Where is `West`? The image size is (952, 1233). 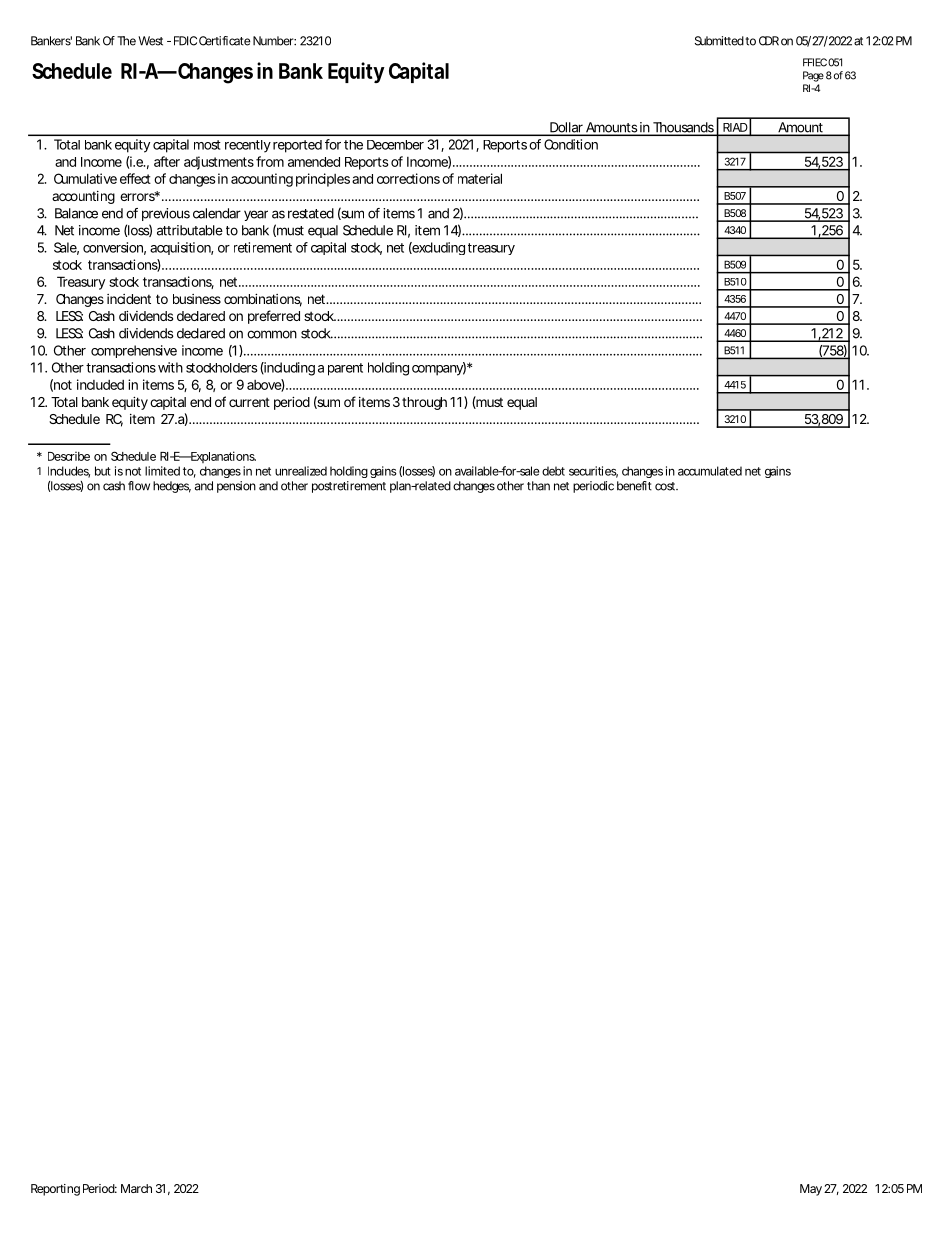 West is located at coordinates (150, 41).
